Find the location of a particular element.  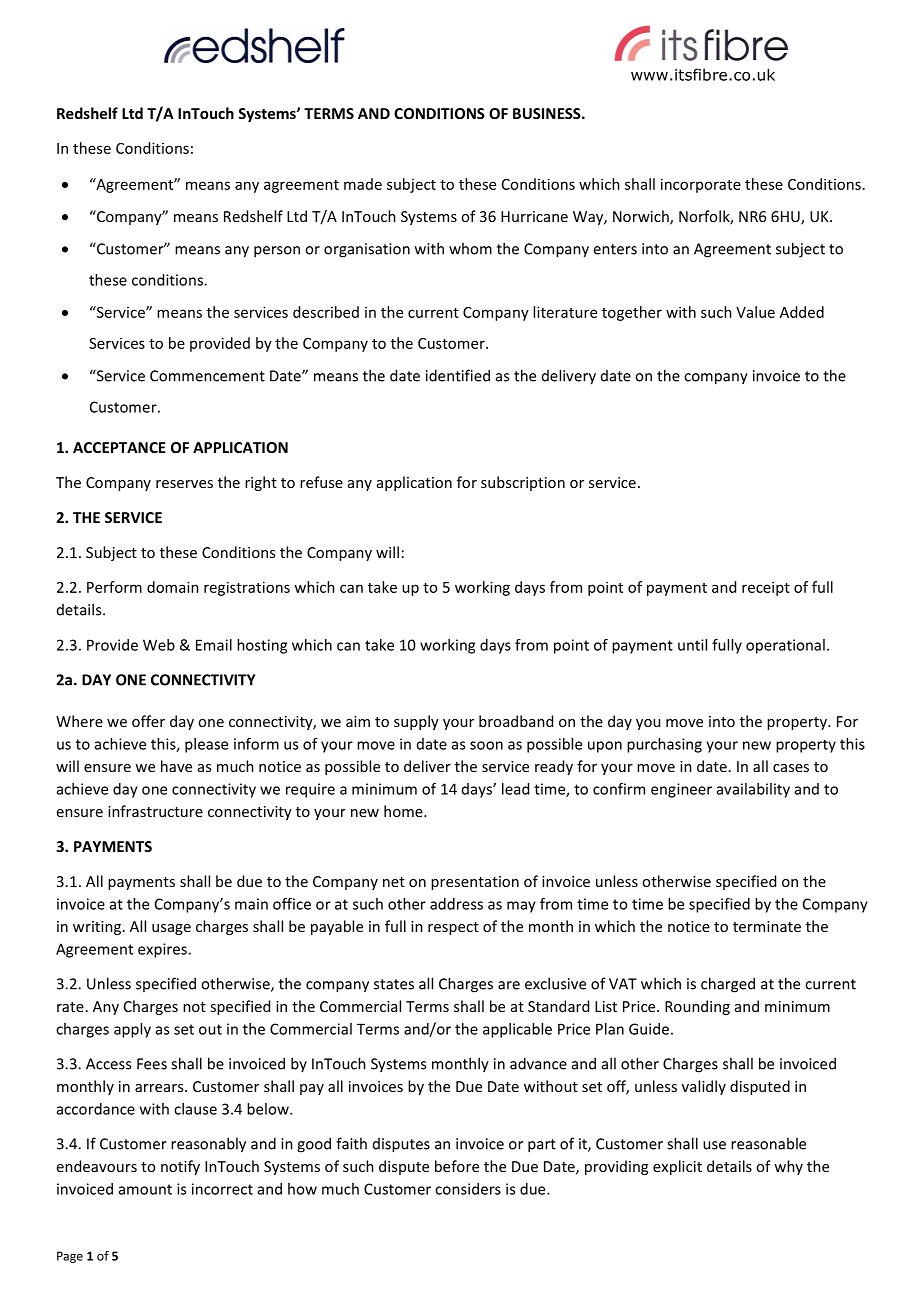

person is located at coordinates (277, 252).
